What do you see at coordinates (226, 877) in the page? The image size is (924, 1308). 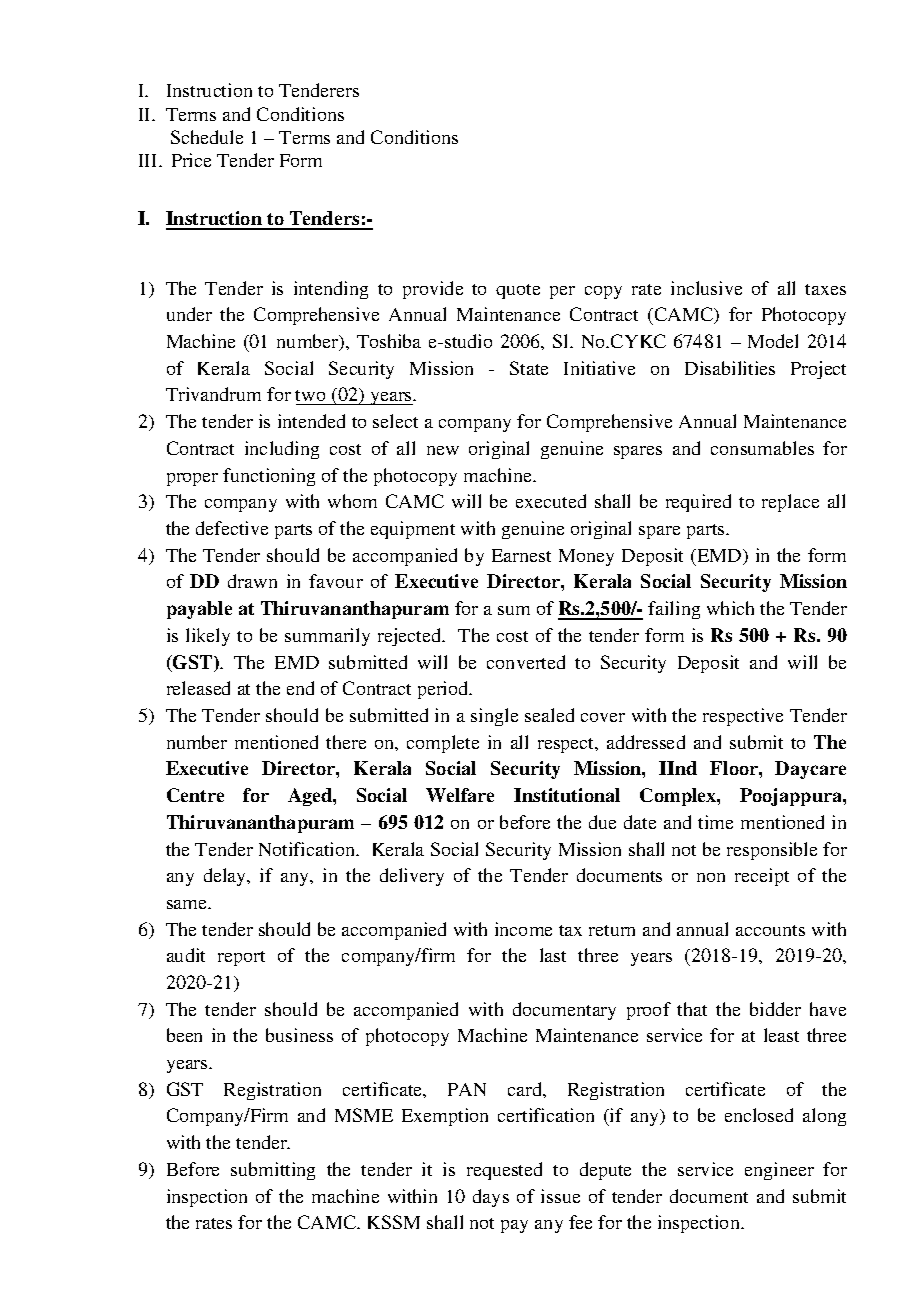 I see `delay` at bounding box center [226, 877].
